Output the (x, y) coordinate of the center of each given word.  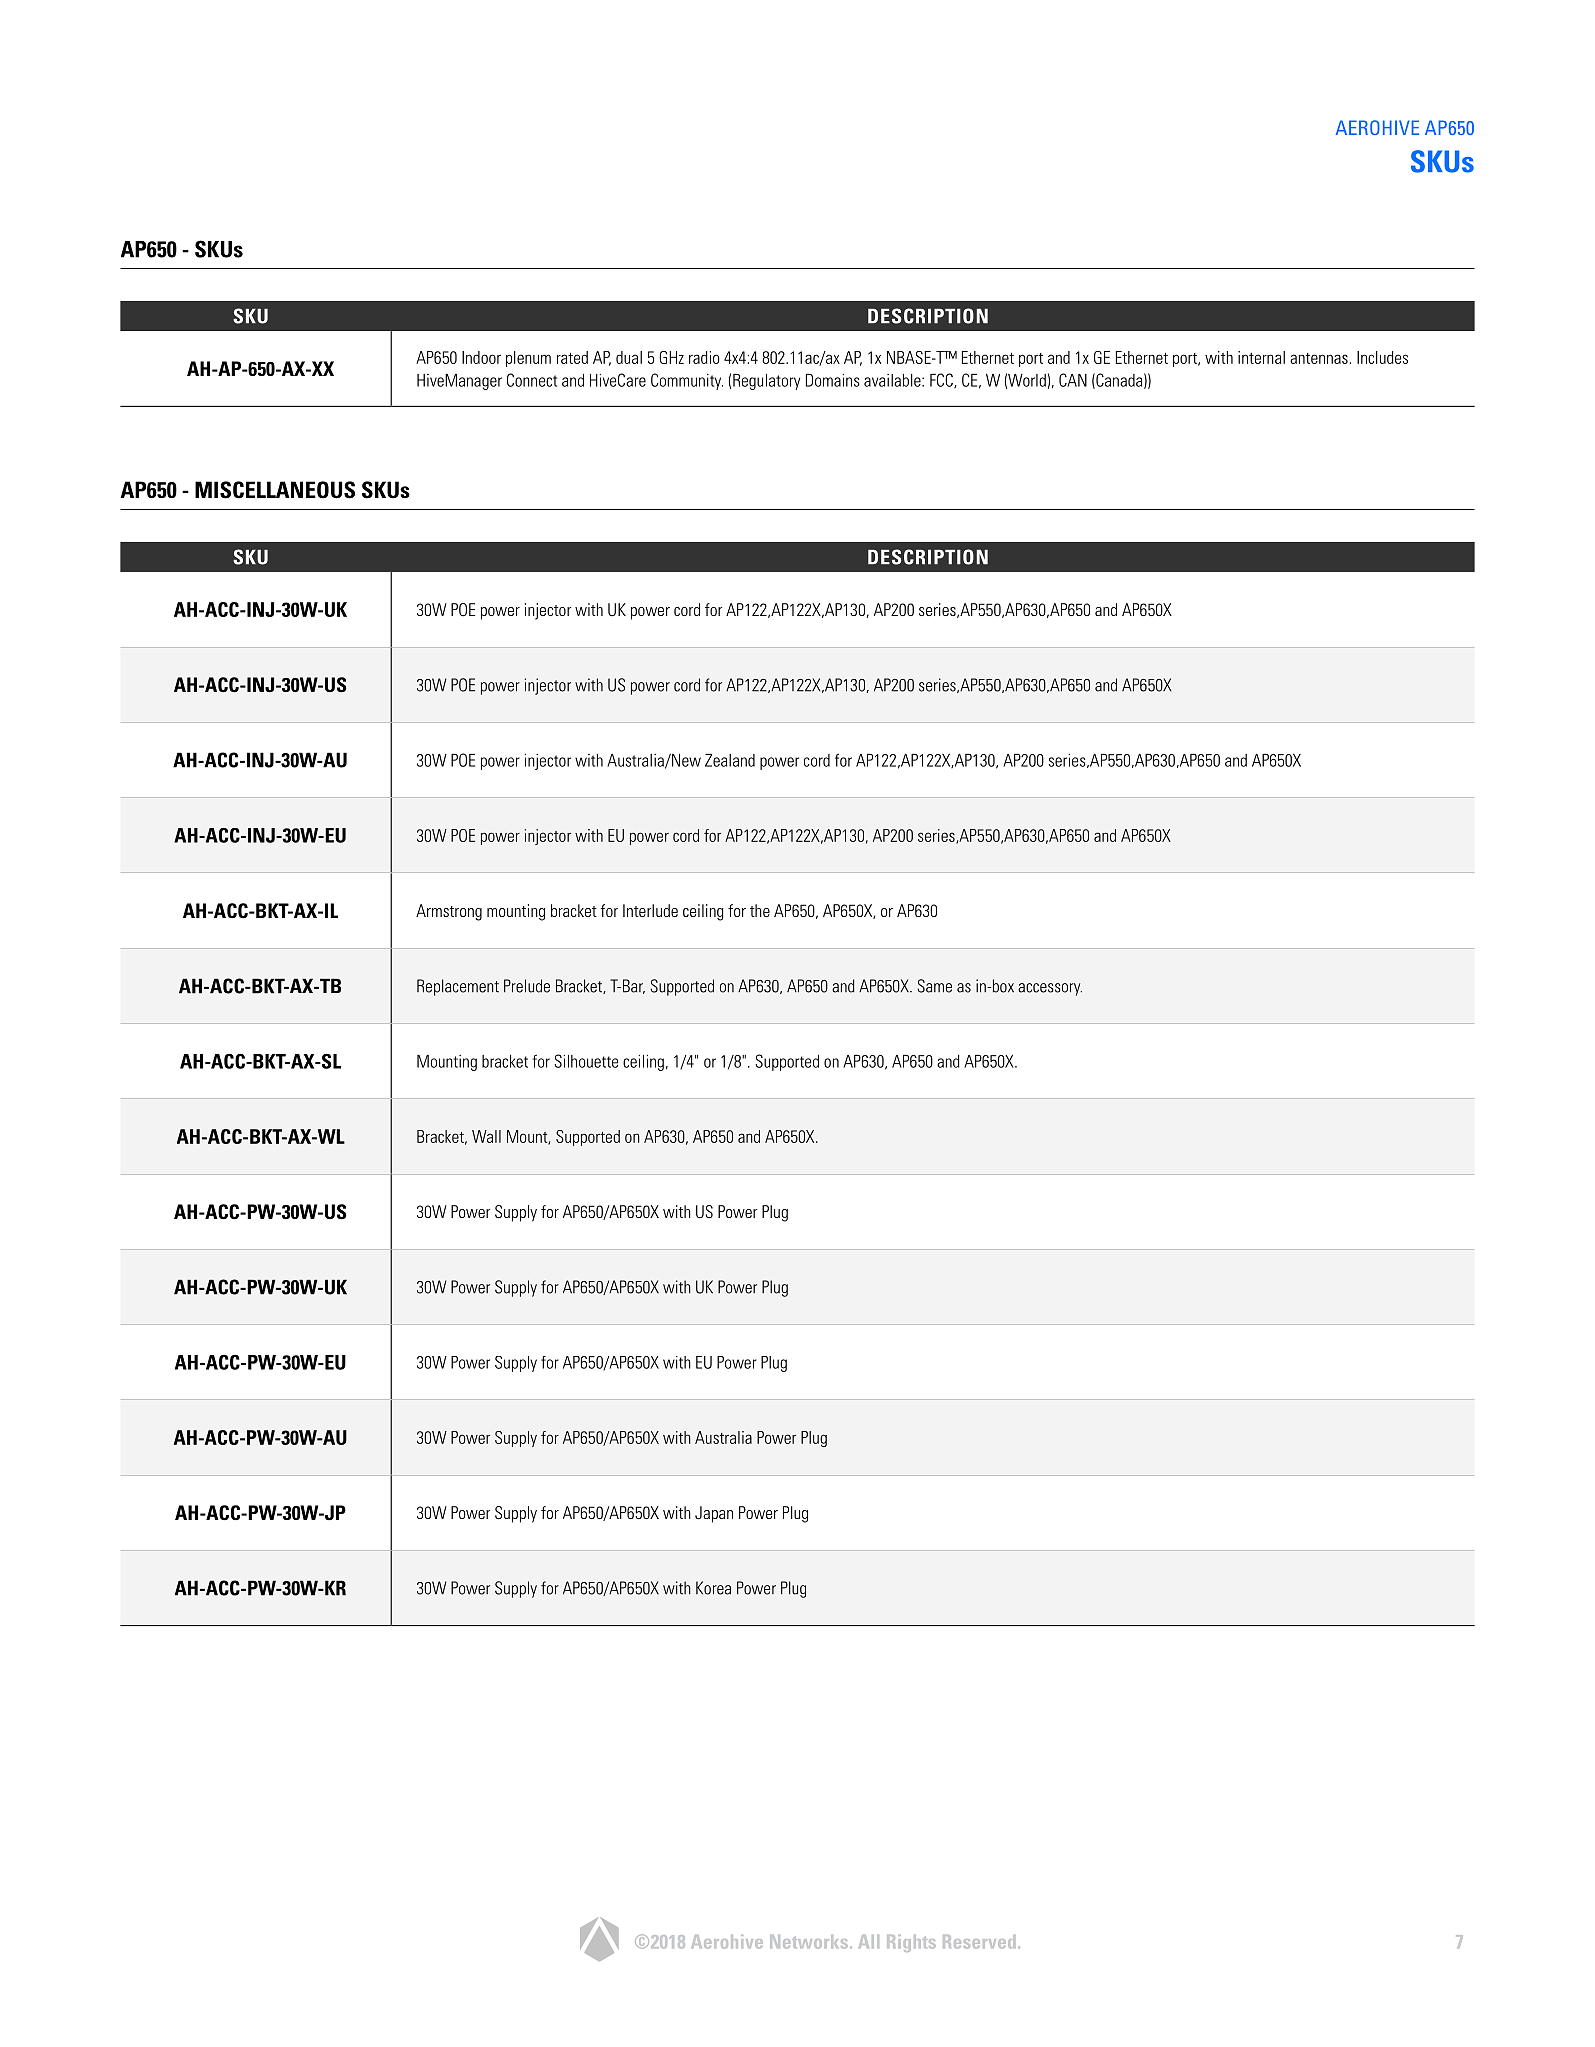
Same (934, 986)
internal (1261, 357)
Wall (486, 1136)
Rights (911, 1943)
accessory (1050, 989)
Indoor (481, 357)
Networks (810, 1942)
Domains (833, 380)
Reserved (979, 1942)
